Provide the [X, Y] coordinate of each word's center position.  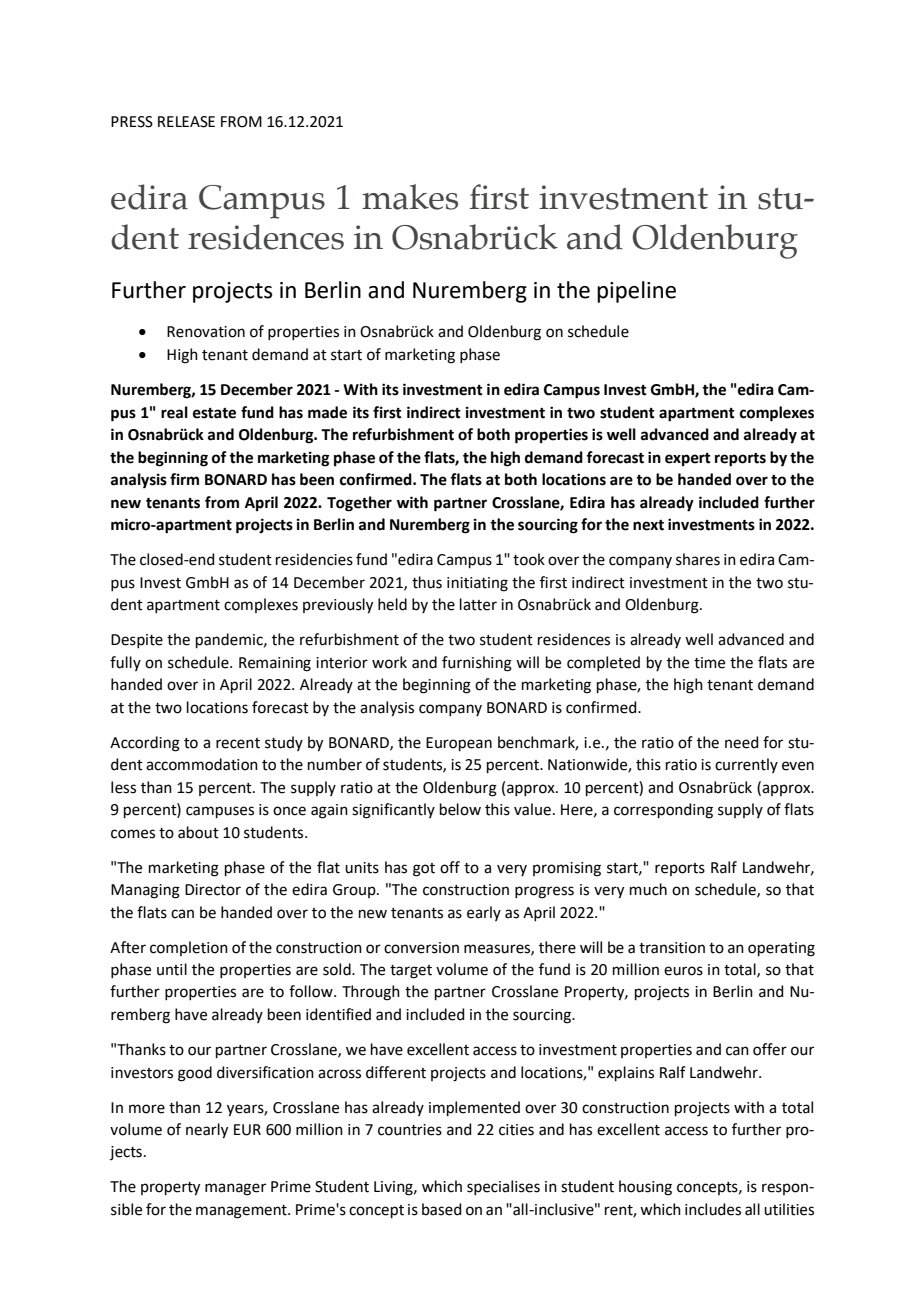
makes [410, 197]
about [198, 832]
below [460, 809]
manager [235, 1189]
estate [214, 413]
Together [359, 504]
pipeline [636, 292]
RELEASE [186, 122]
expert [688, 460]
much [648, 889]
